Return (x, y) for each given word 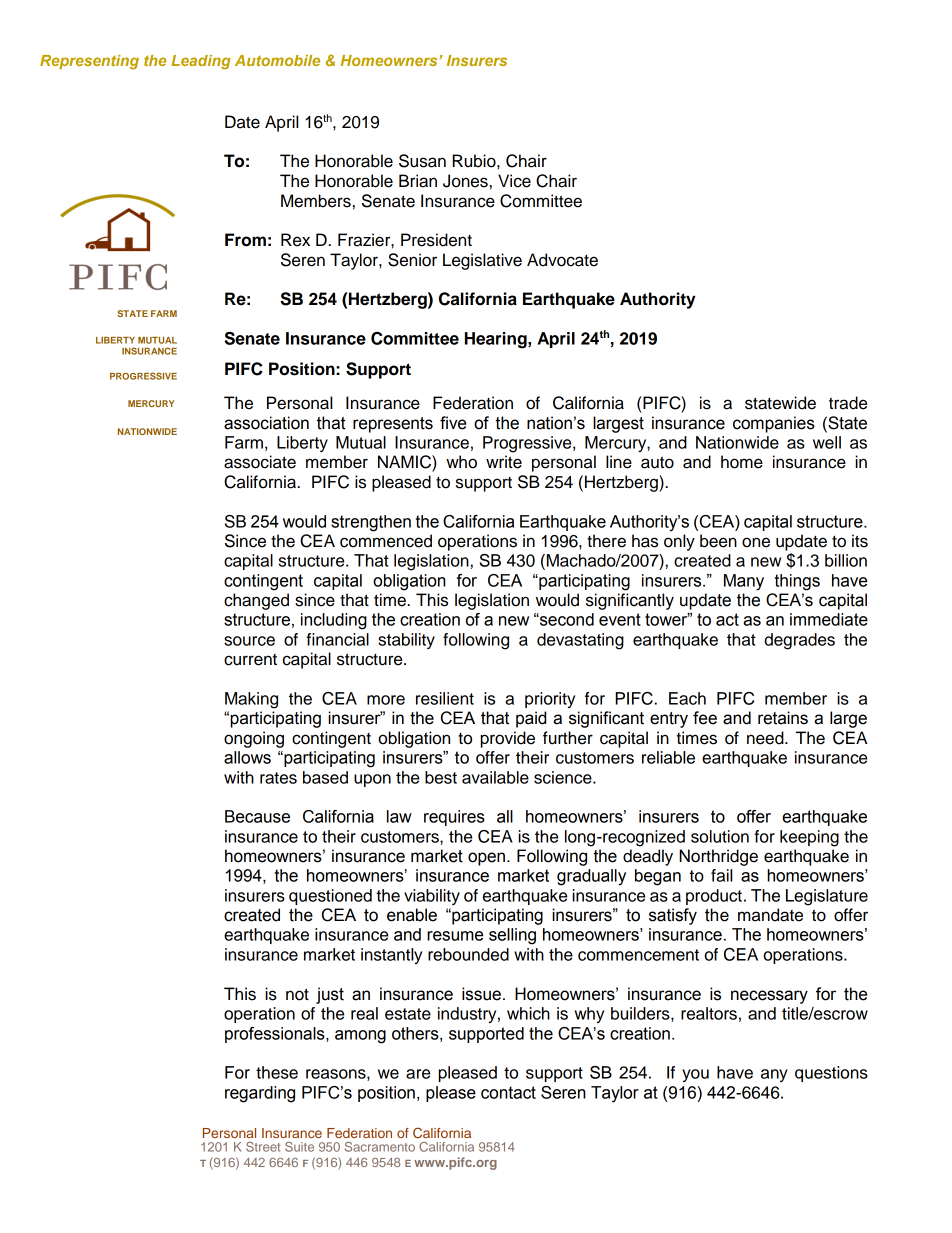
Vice (514, 181)
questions (831, 1074)
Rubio (475, 161)
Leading (201, 62)
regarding (260, 1094)
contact (508, 1092)
